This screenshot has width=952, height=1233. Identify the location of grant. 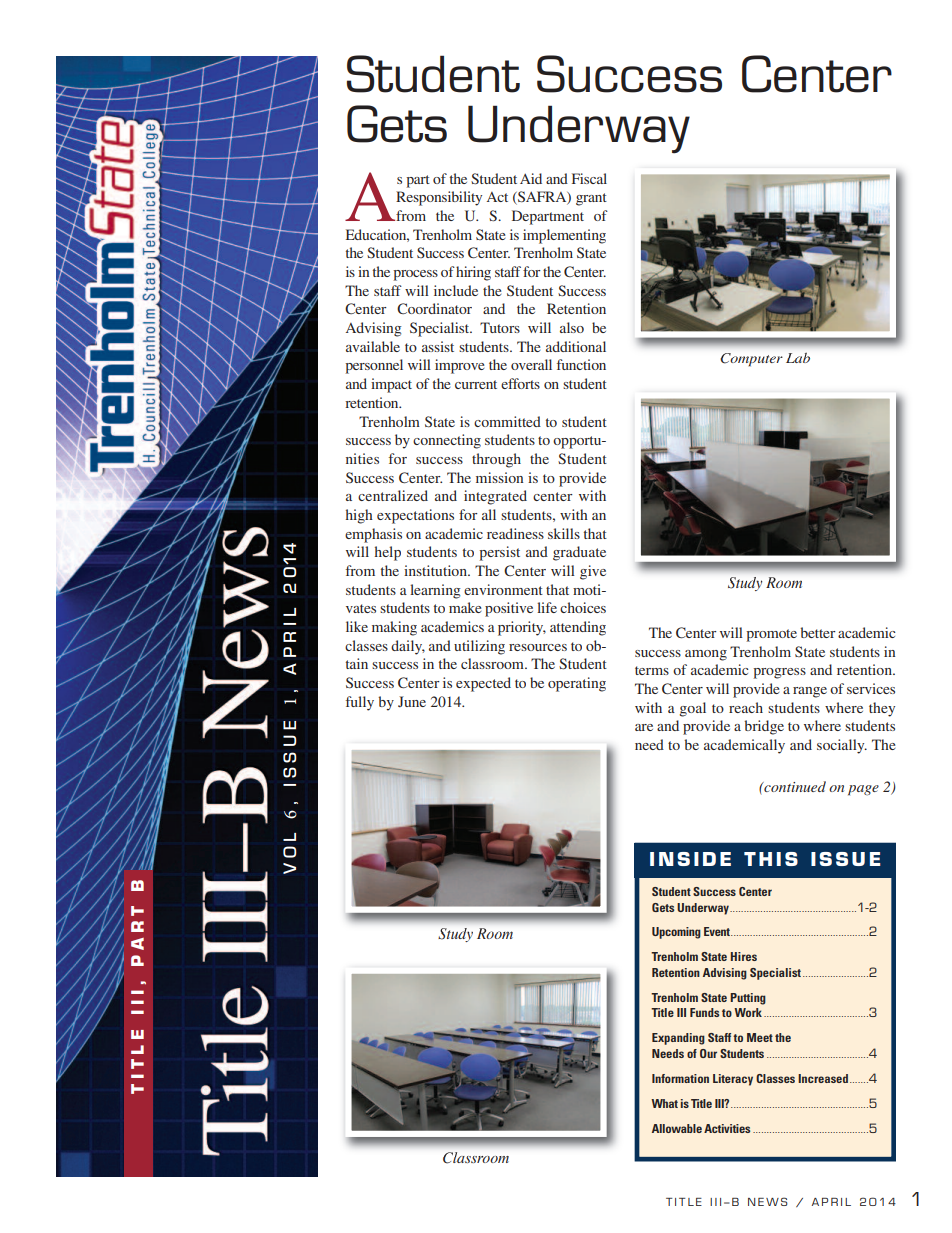
(591, 199).
